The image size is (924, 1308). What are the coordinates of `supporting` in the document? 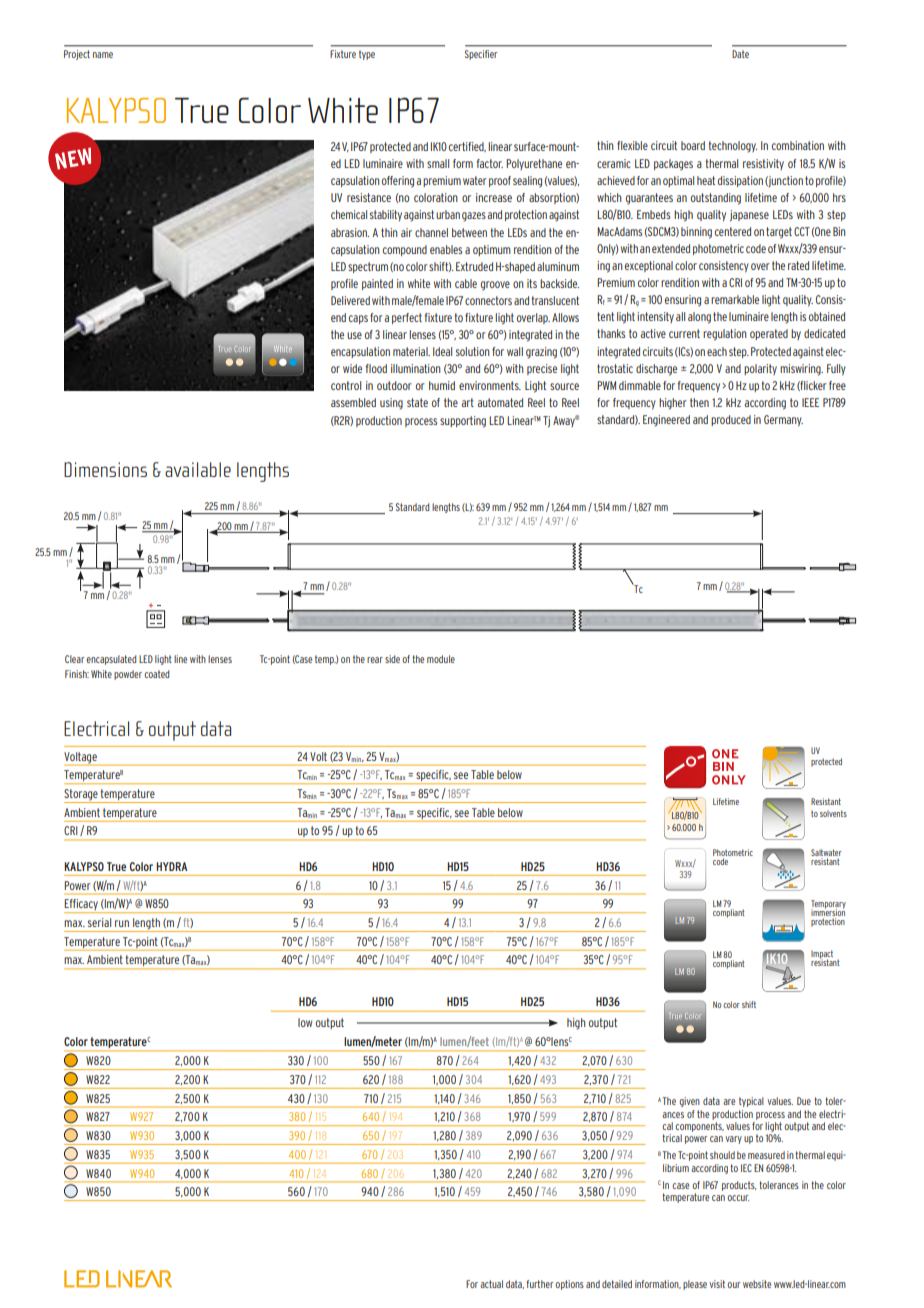 It's located at (463, 422).
